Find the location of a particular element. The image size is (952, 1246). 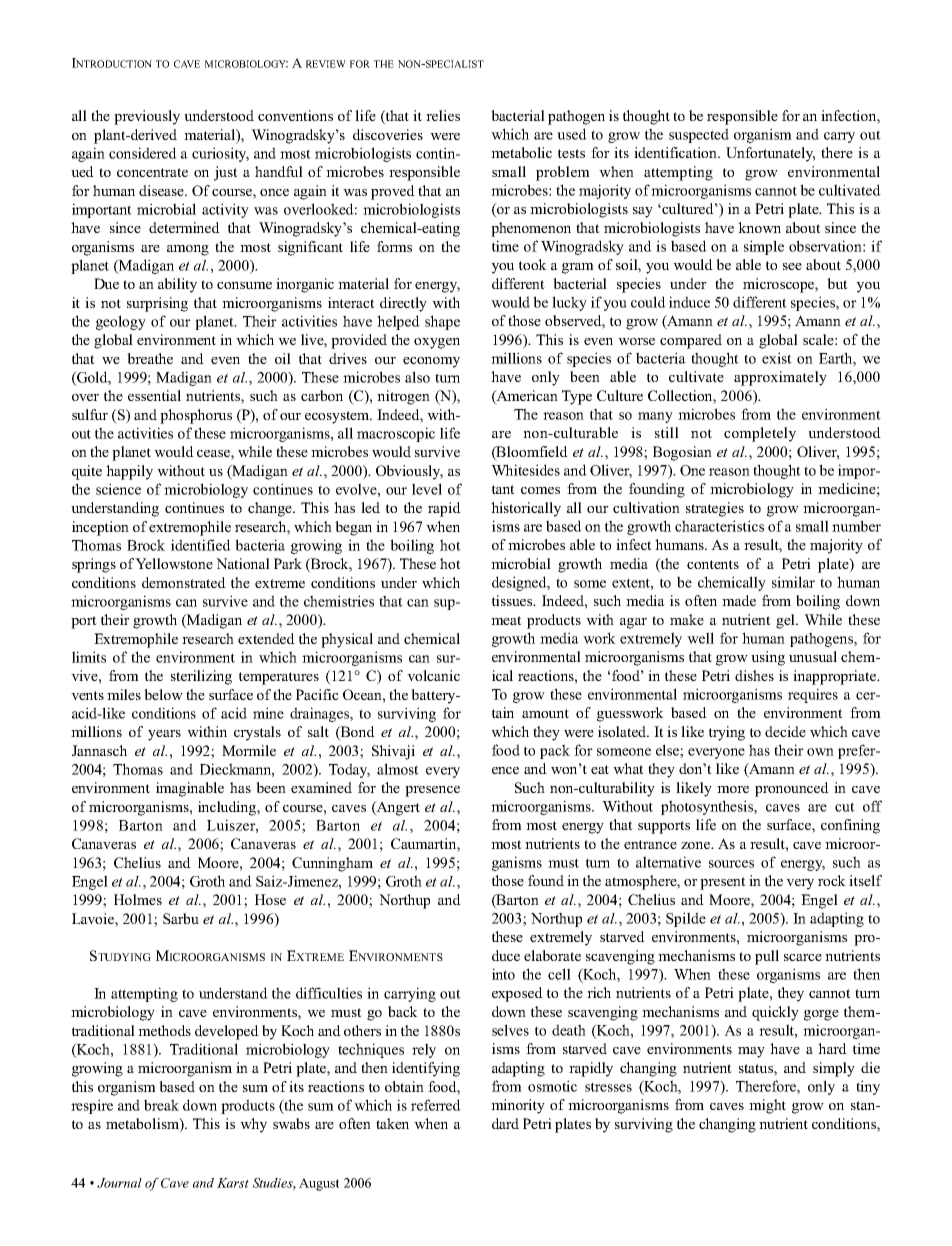

level is located at coordinates (427, 489).
